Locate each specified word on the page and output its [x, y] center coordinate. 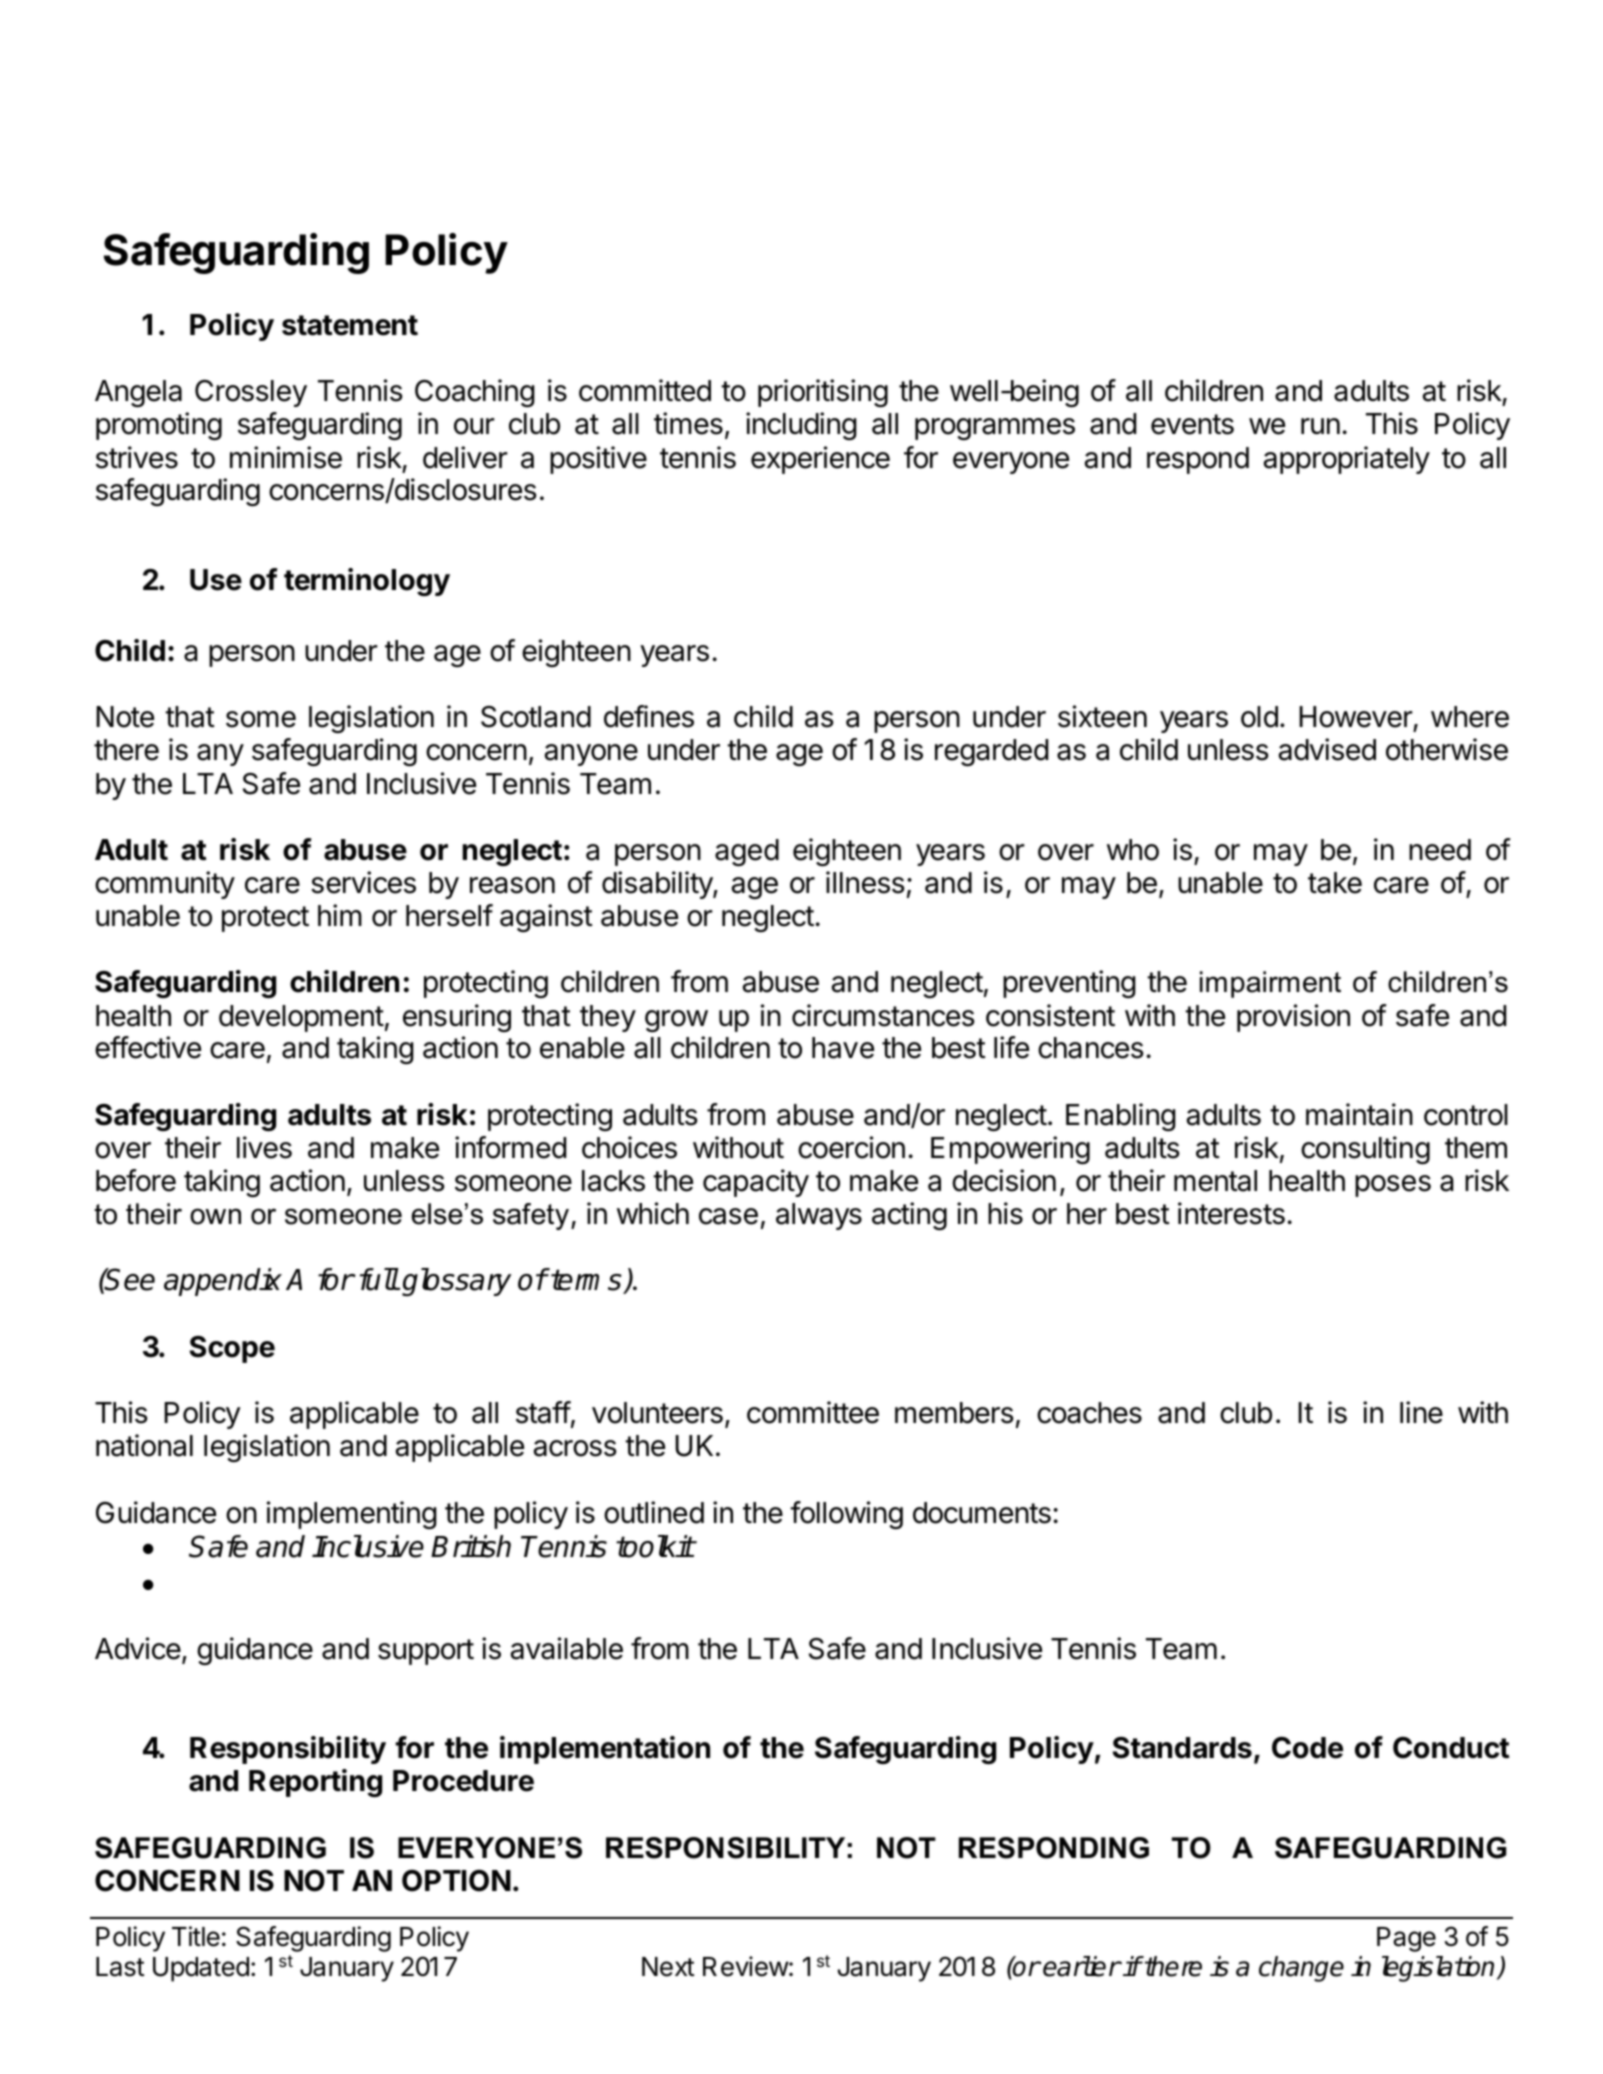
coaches [1089, 1413]
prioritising [823, 393]
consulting [1365, 1150]
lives [264, 1147]
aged [747, 852]
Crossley [251, 393]
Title [196, 1936]
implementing [352, 1515]
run [1320, 426]
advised [1327, 749]
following [846, 1515]
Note [125, 717]
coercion [851, 1147]
